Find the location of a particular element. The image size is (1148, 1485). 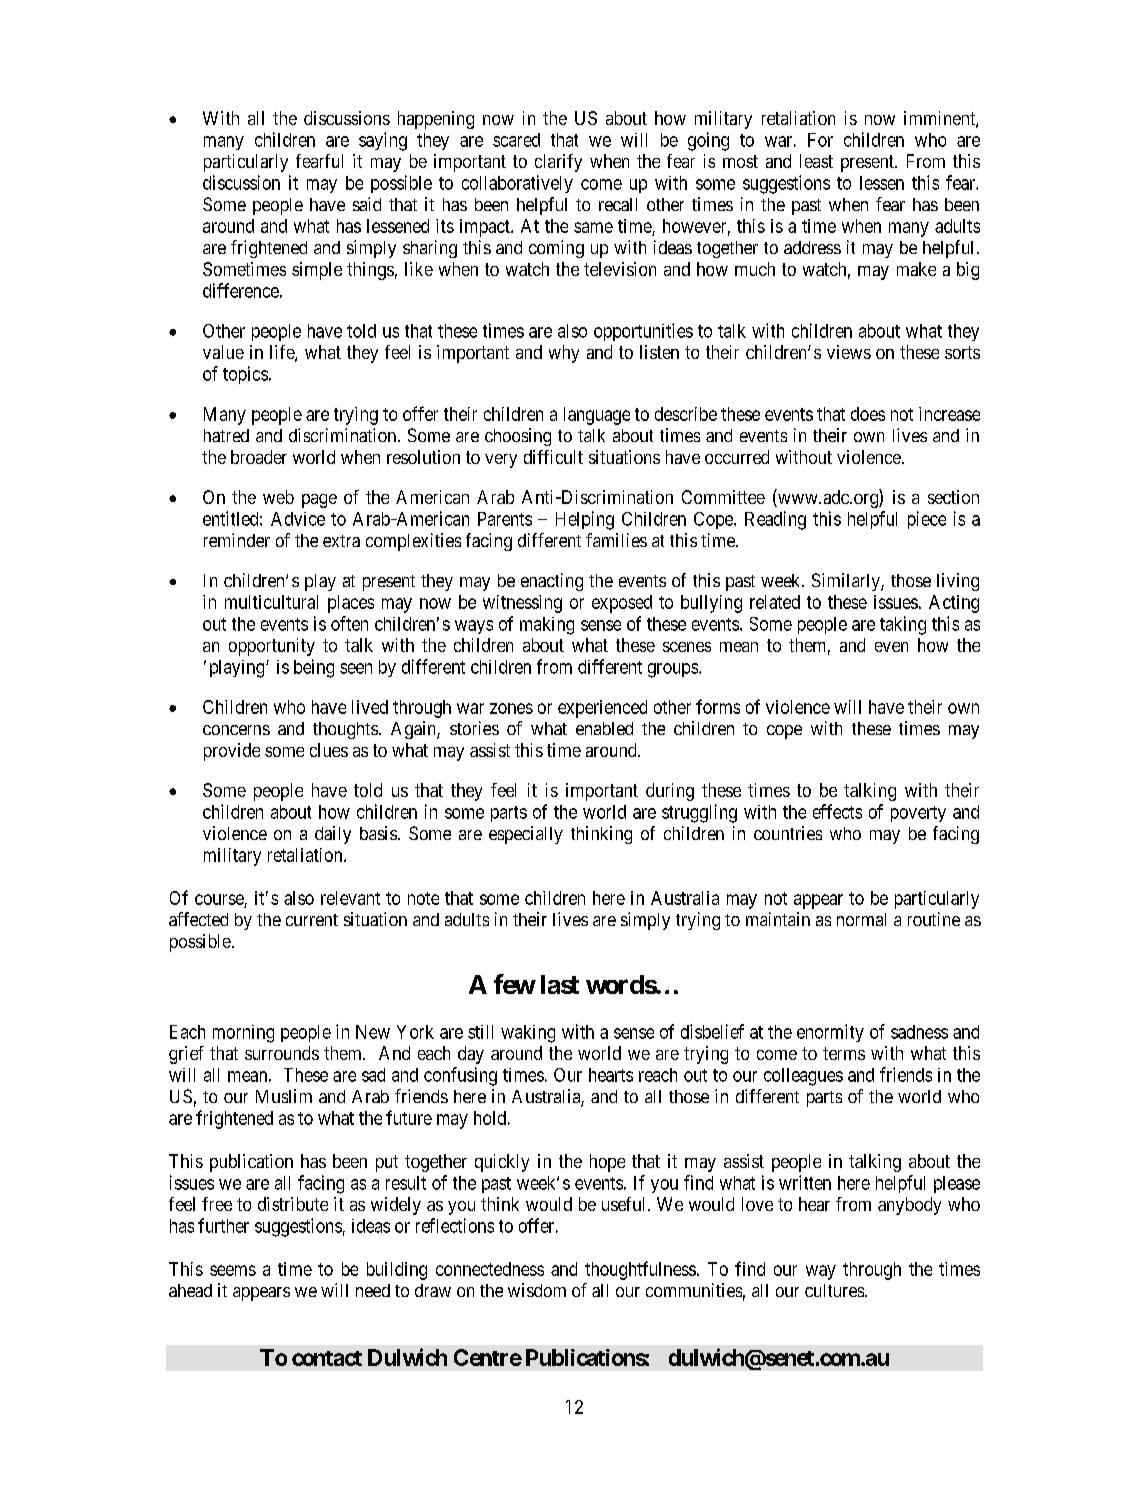

contact is located at coordinates (327, 1358).
